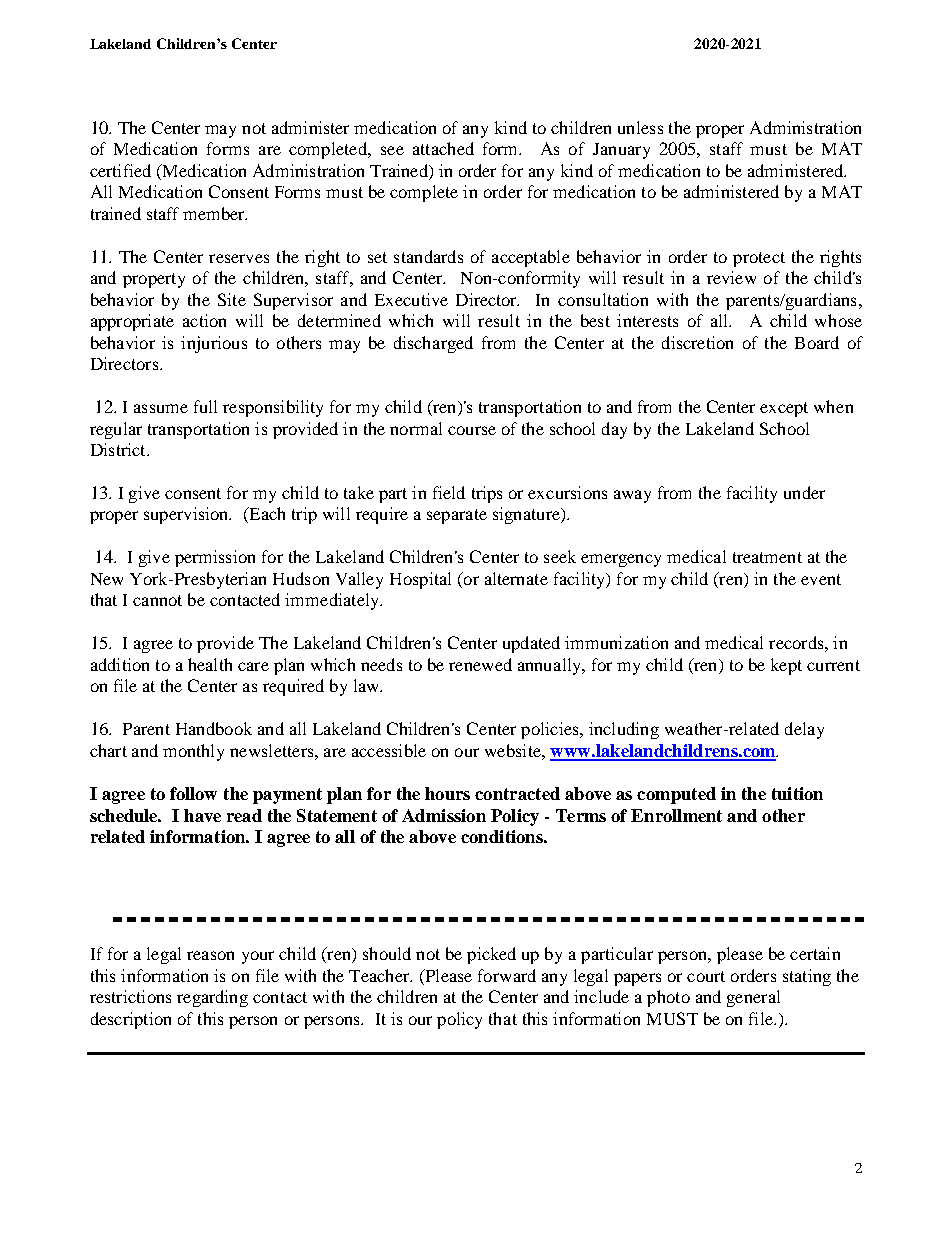  Describe the element at coordinates (449, 492) in the document. I see `field` at that location.
